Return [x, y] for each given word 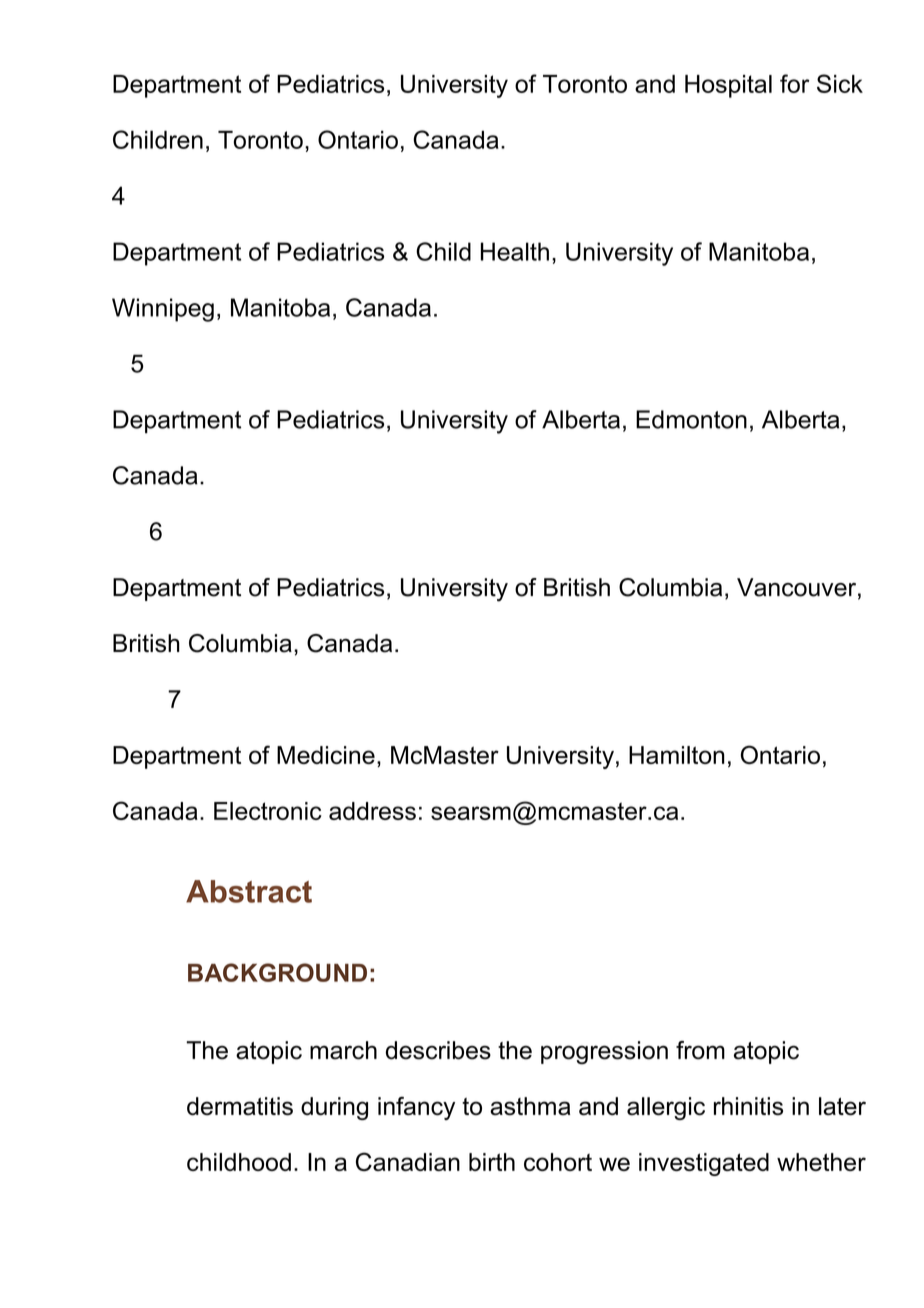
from [700, 1050]
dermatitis [240, 1106]
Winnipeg [163, 310]
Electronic [268, 811]
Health [515, 251]
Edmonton [691, 419]
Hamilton [677, 755]
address [372, 811]
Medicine [326, 755]
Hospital [728, 86]
